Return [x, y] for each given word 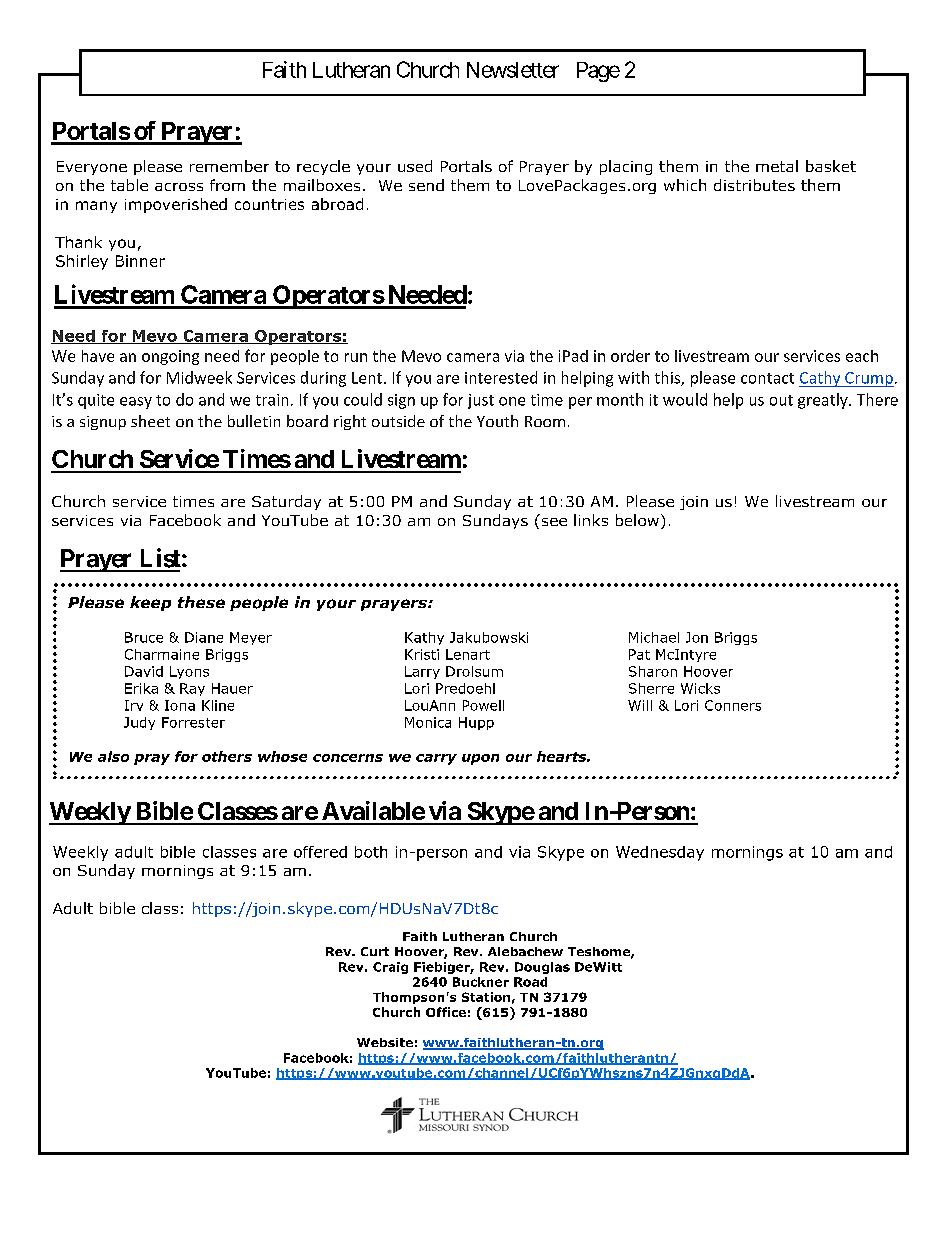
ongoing [170, 357]
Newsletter [513, 70]
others [227, 756]
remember [229, 166]
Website [385, 1042]
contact [767, 378]
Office [446, 1012]
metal [777, 166]
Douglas [542, 968]
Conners [733, 705]
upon [480, 759]
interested [501, 377]
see [554, 522]
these [201, 602]
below [637, 520]
